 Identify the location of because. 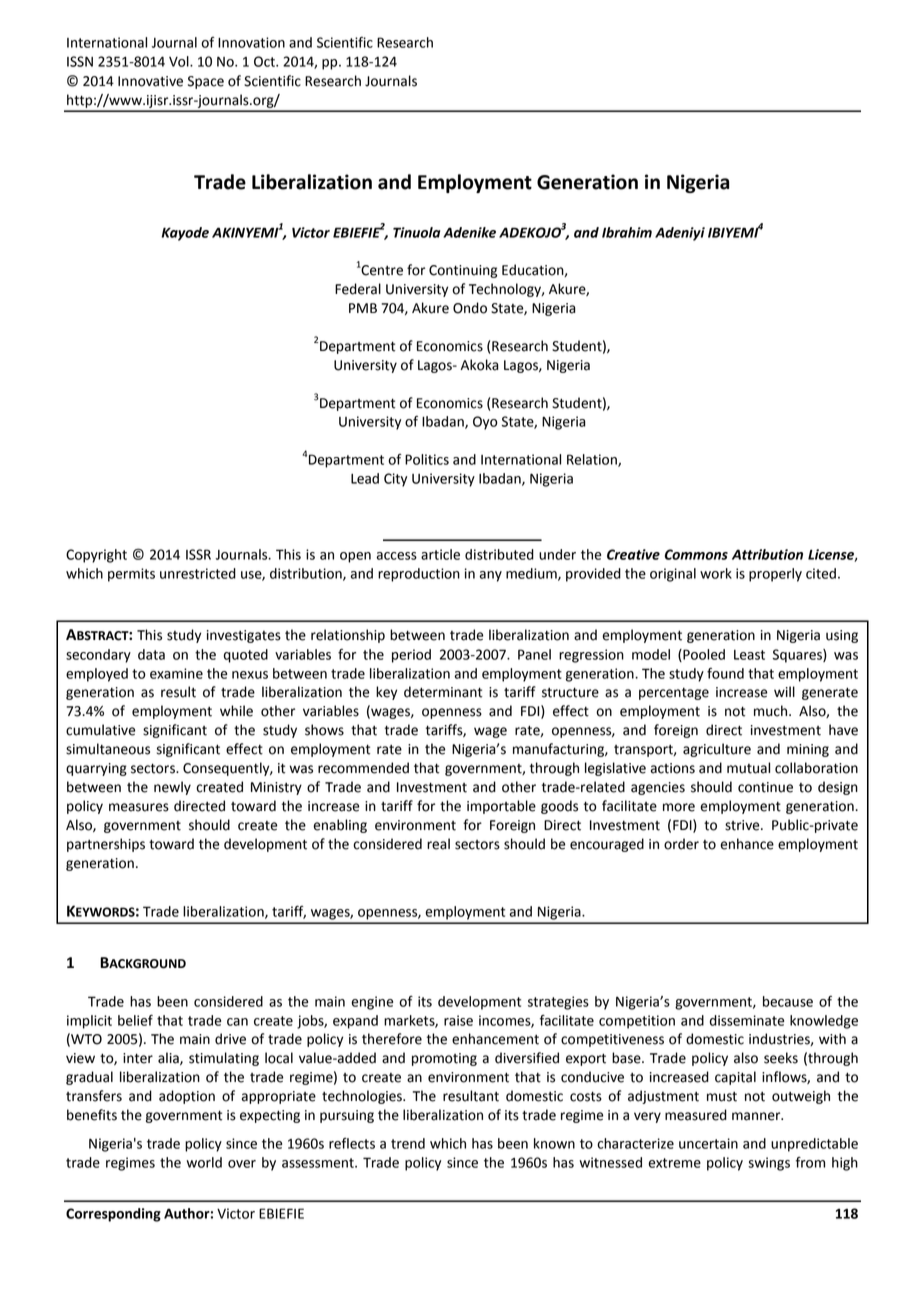
(788, 1001).
